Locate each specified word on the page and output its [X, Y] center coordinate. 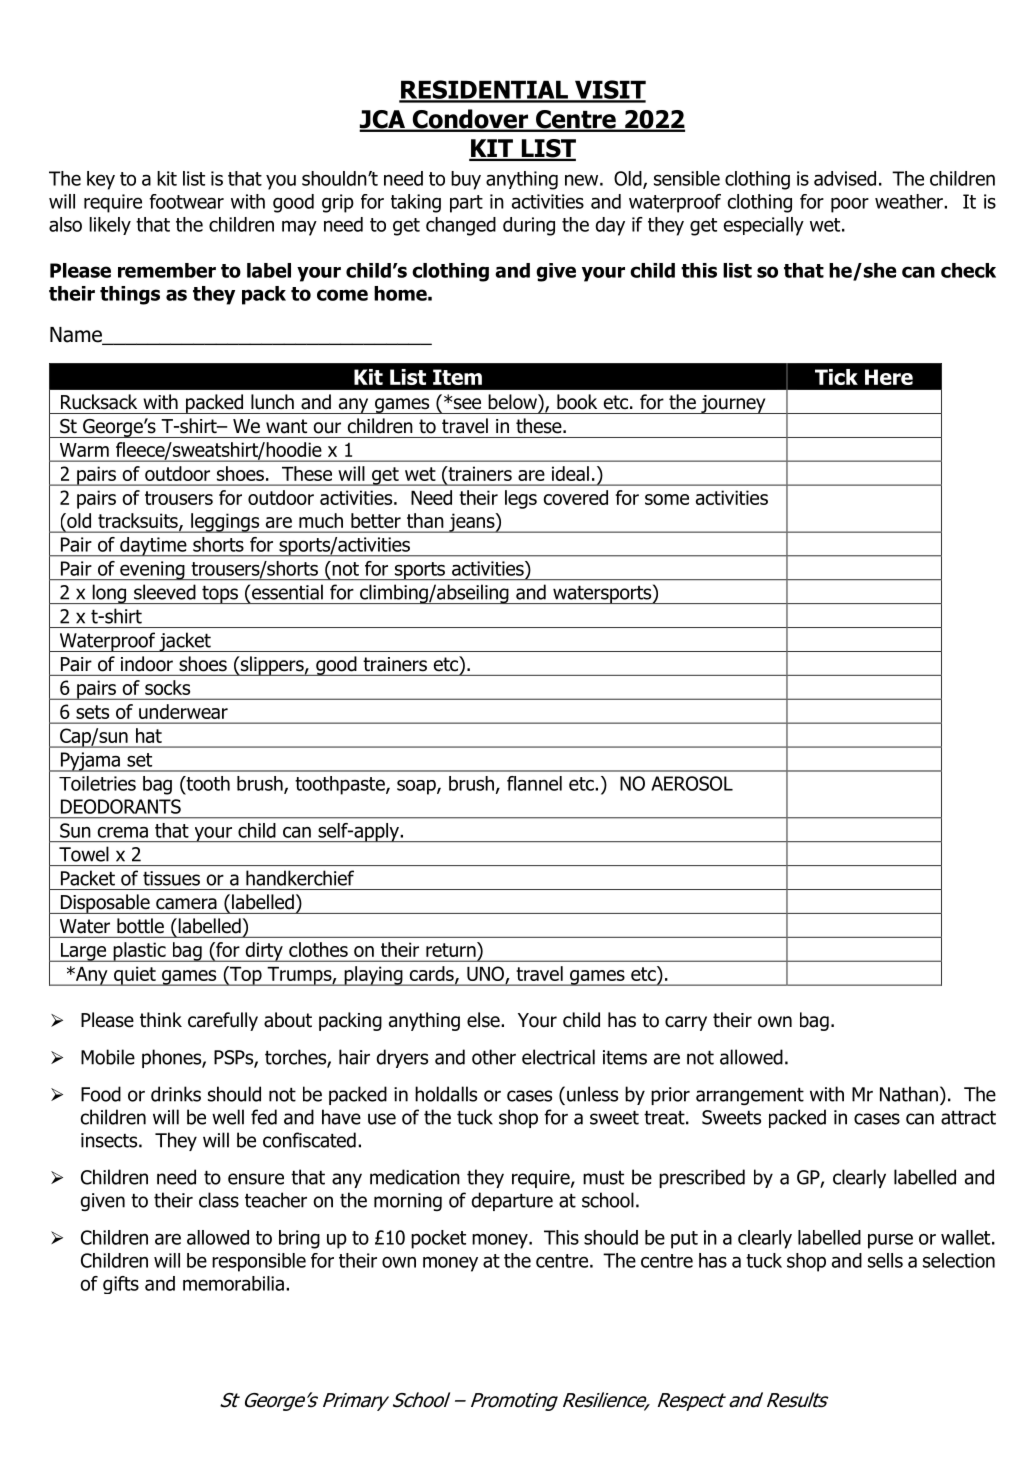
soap [417, 787]
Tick [836, 377]
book [577, 402]
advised [845, 178]
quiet [135, 976]
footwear [186, 201]
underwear [183, 711]
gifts [121, 1285]
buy [466, 180]
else [484, 1020]
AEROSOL [692, 783]
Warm [84, 450]
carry [686, 1023]
